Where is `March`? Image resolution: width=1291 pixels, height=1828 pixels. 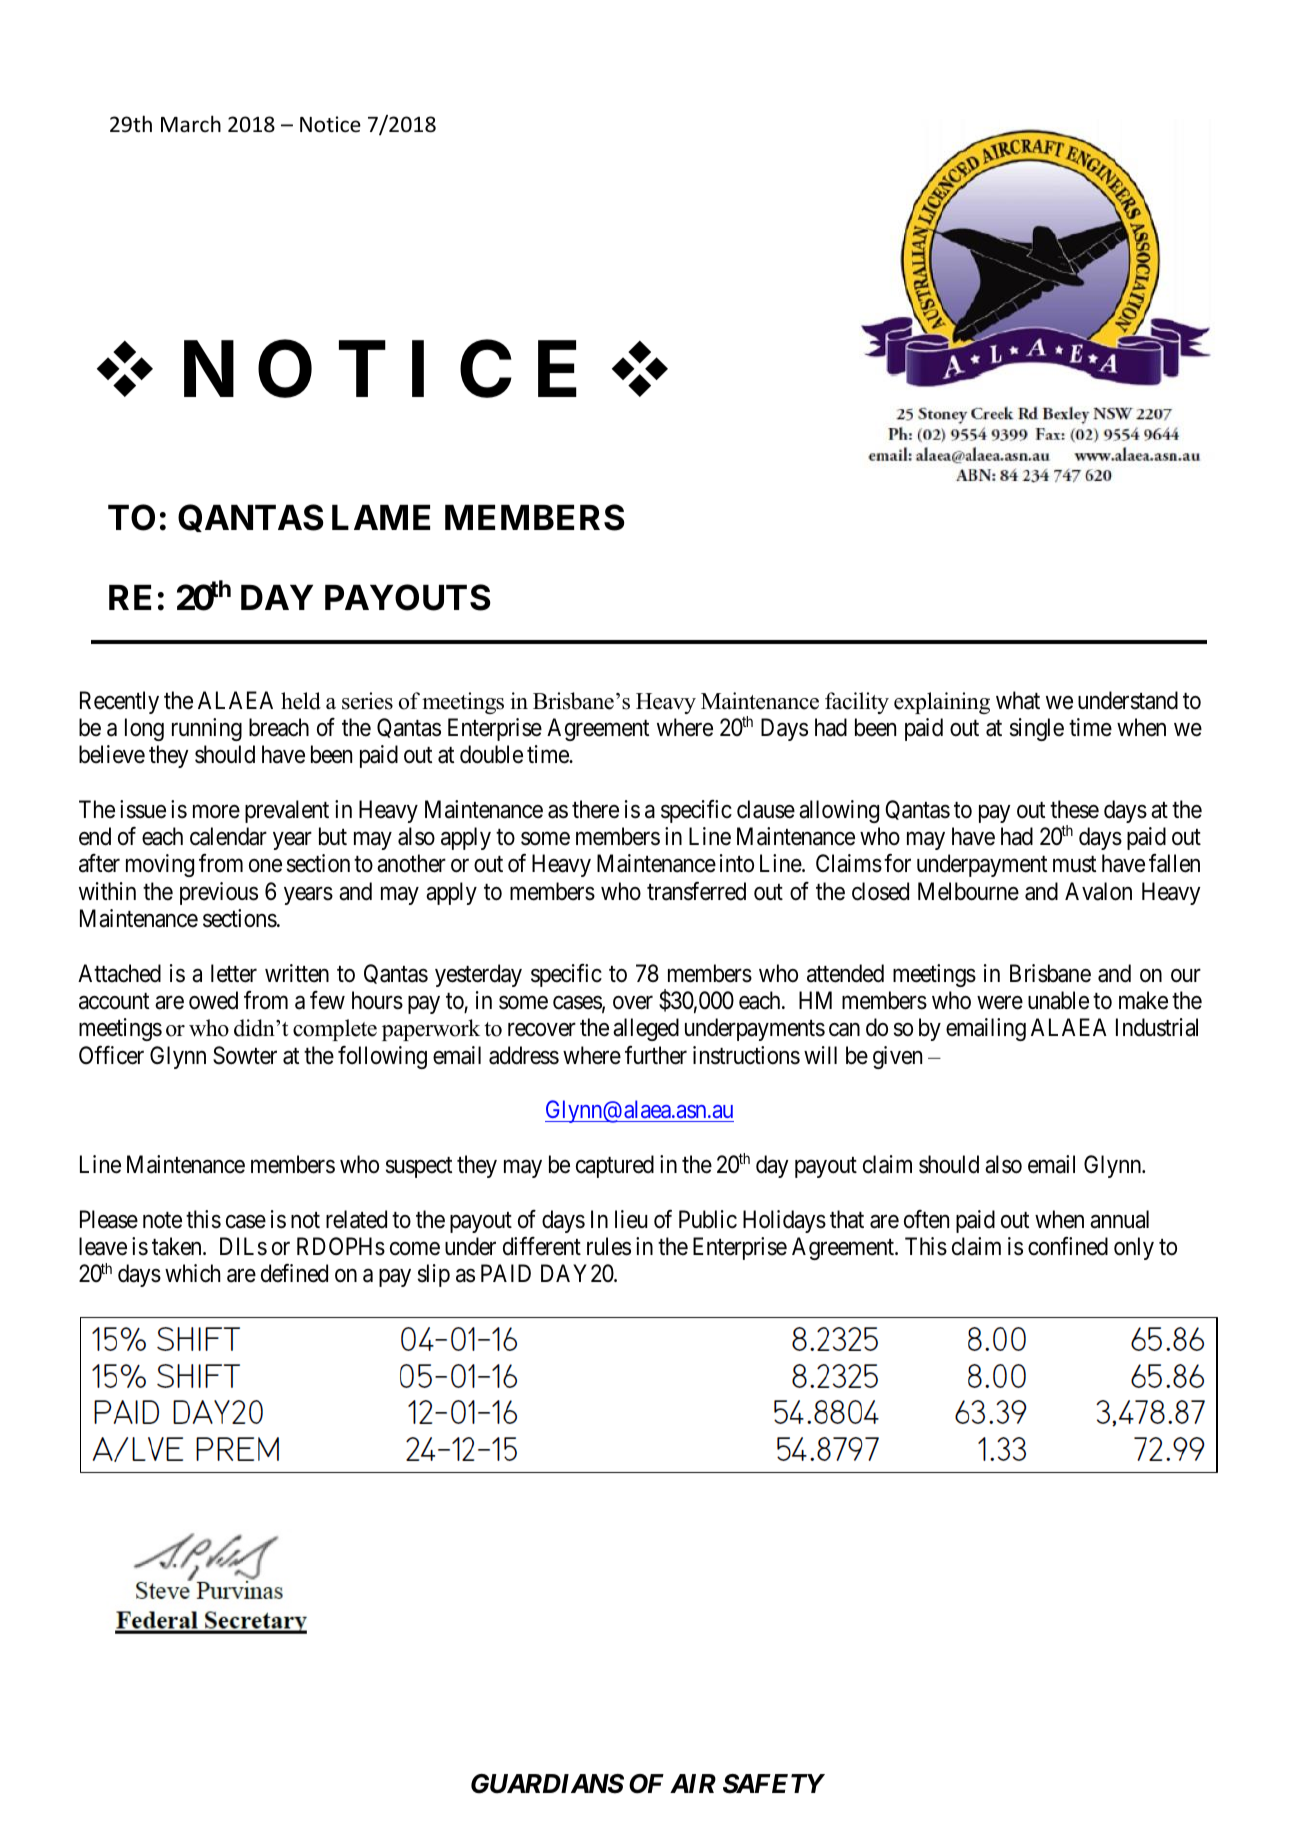 March is located at coordinates (191, 123).
